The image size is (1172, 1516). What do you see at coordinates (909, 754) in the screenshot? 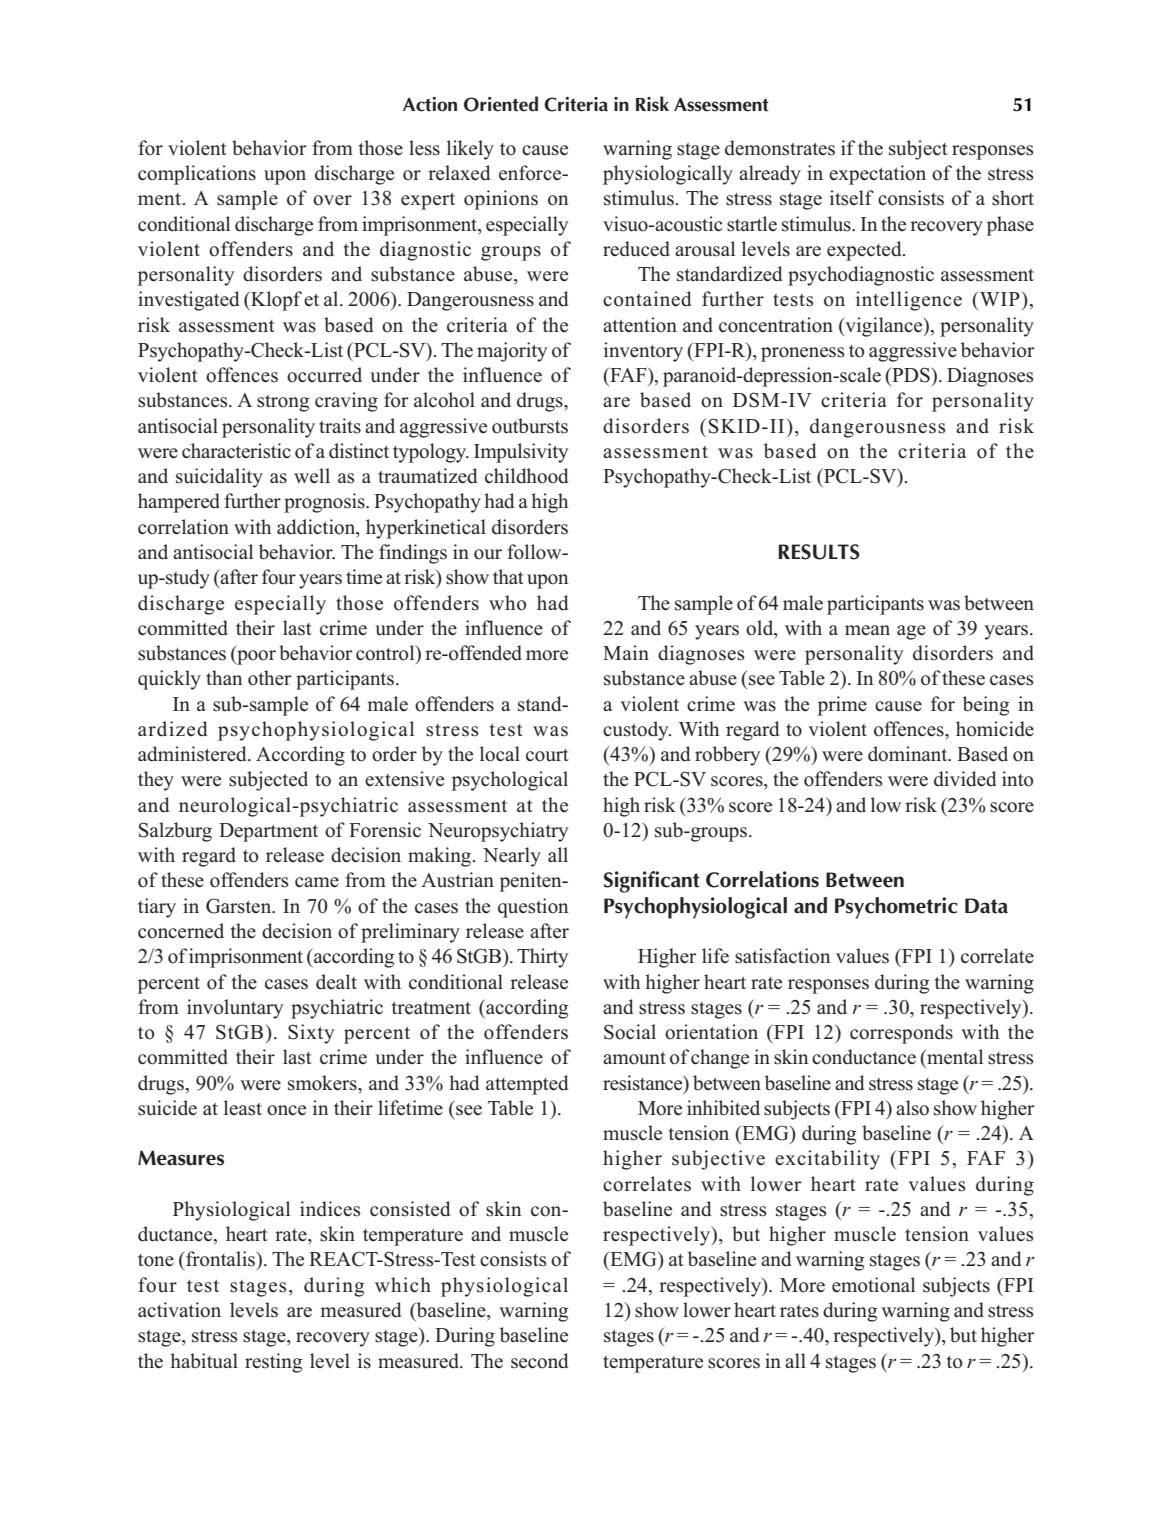
I see `dominant` at bounding box center [909, 754].
